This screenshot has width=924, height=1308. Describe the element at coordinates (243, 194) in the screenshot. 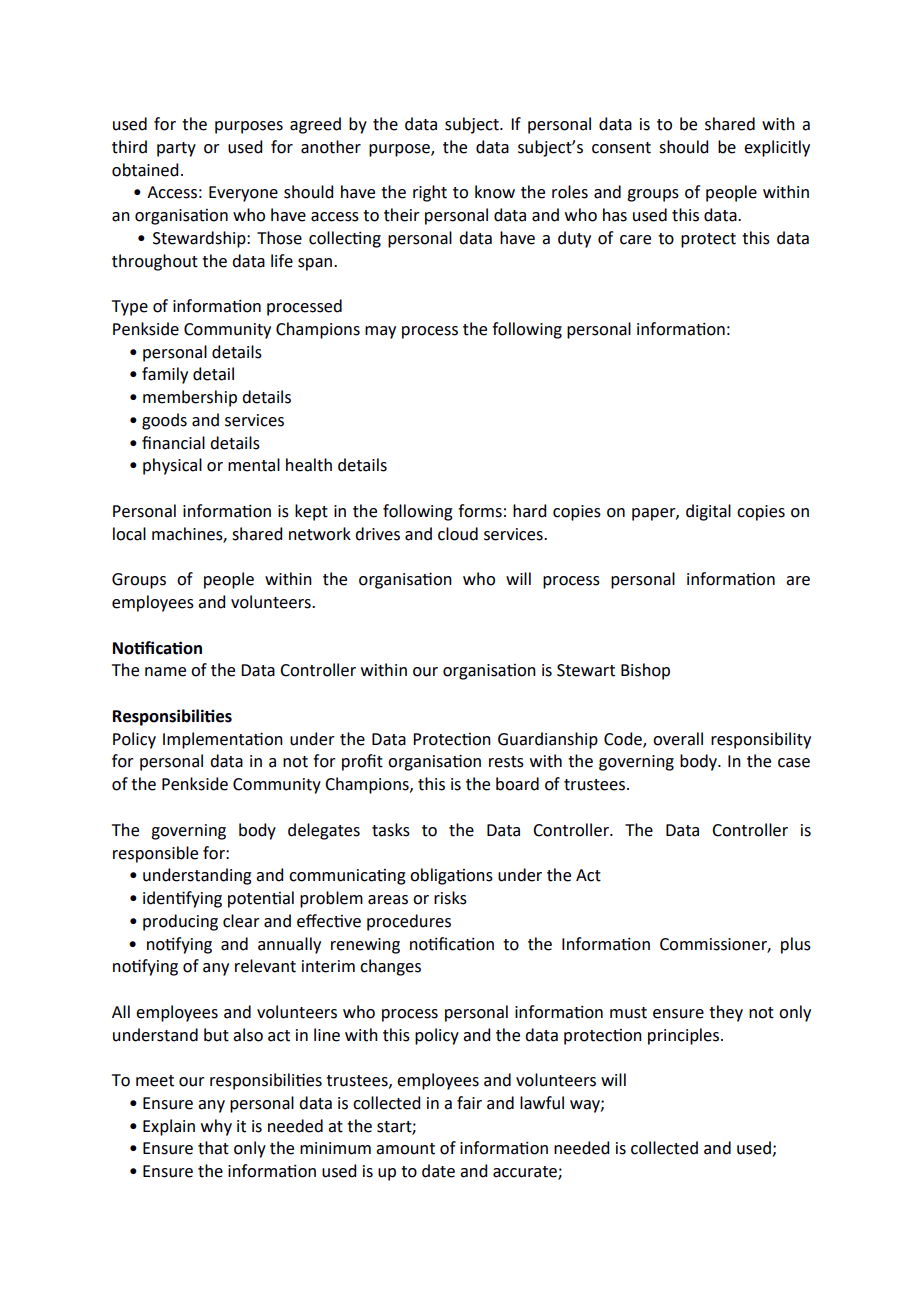

I see `Everyone` at that location.
